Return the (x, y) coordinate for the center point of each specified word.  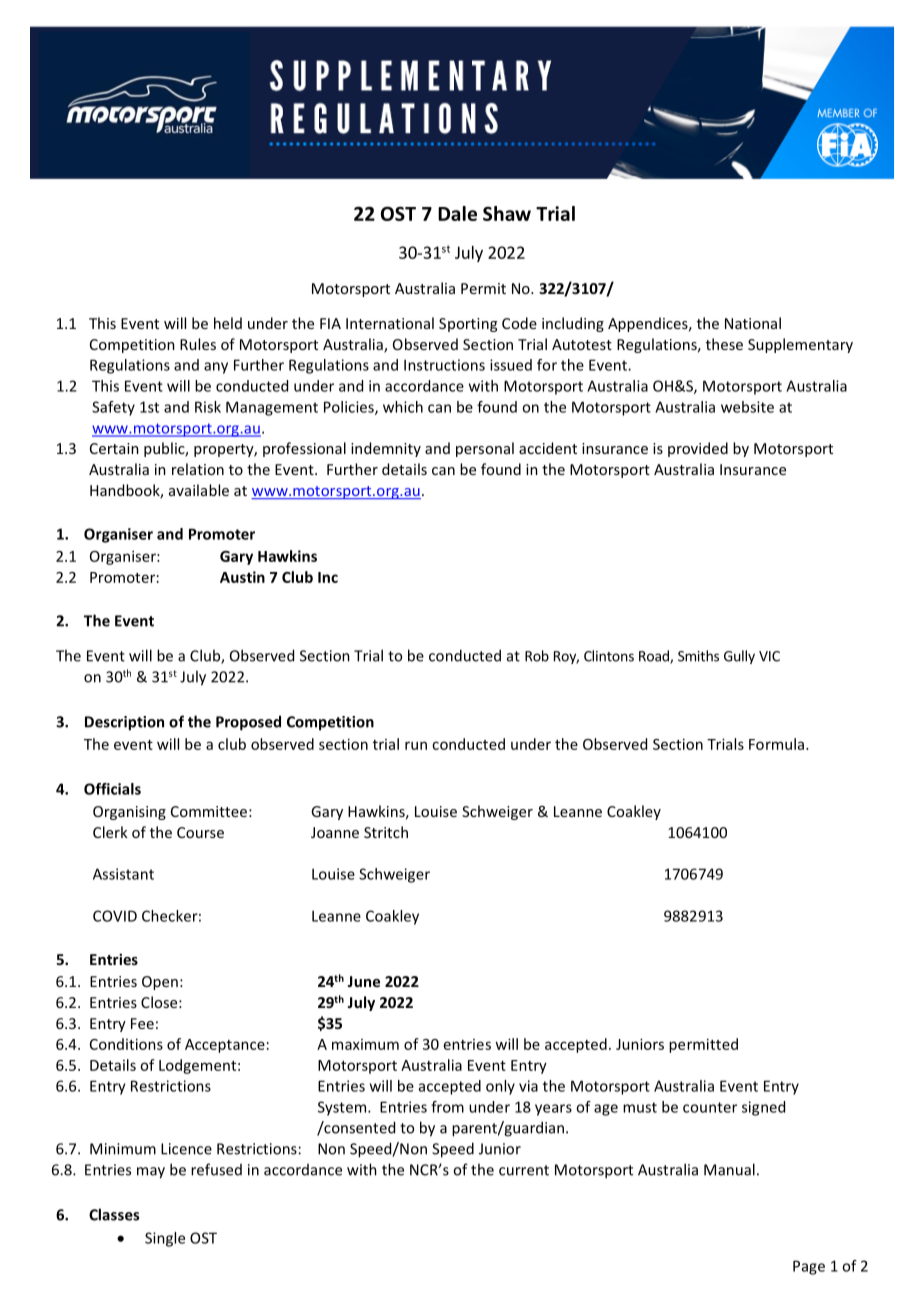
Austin (242, 577)
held (228, 323)
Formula (776, 744)
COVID (115, 916)
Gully (739, 657)
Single (165, 1239)
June (363, 981)
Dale (457, 213)
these (724, 344)
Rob (537, 656)
